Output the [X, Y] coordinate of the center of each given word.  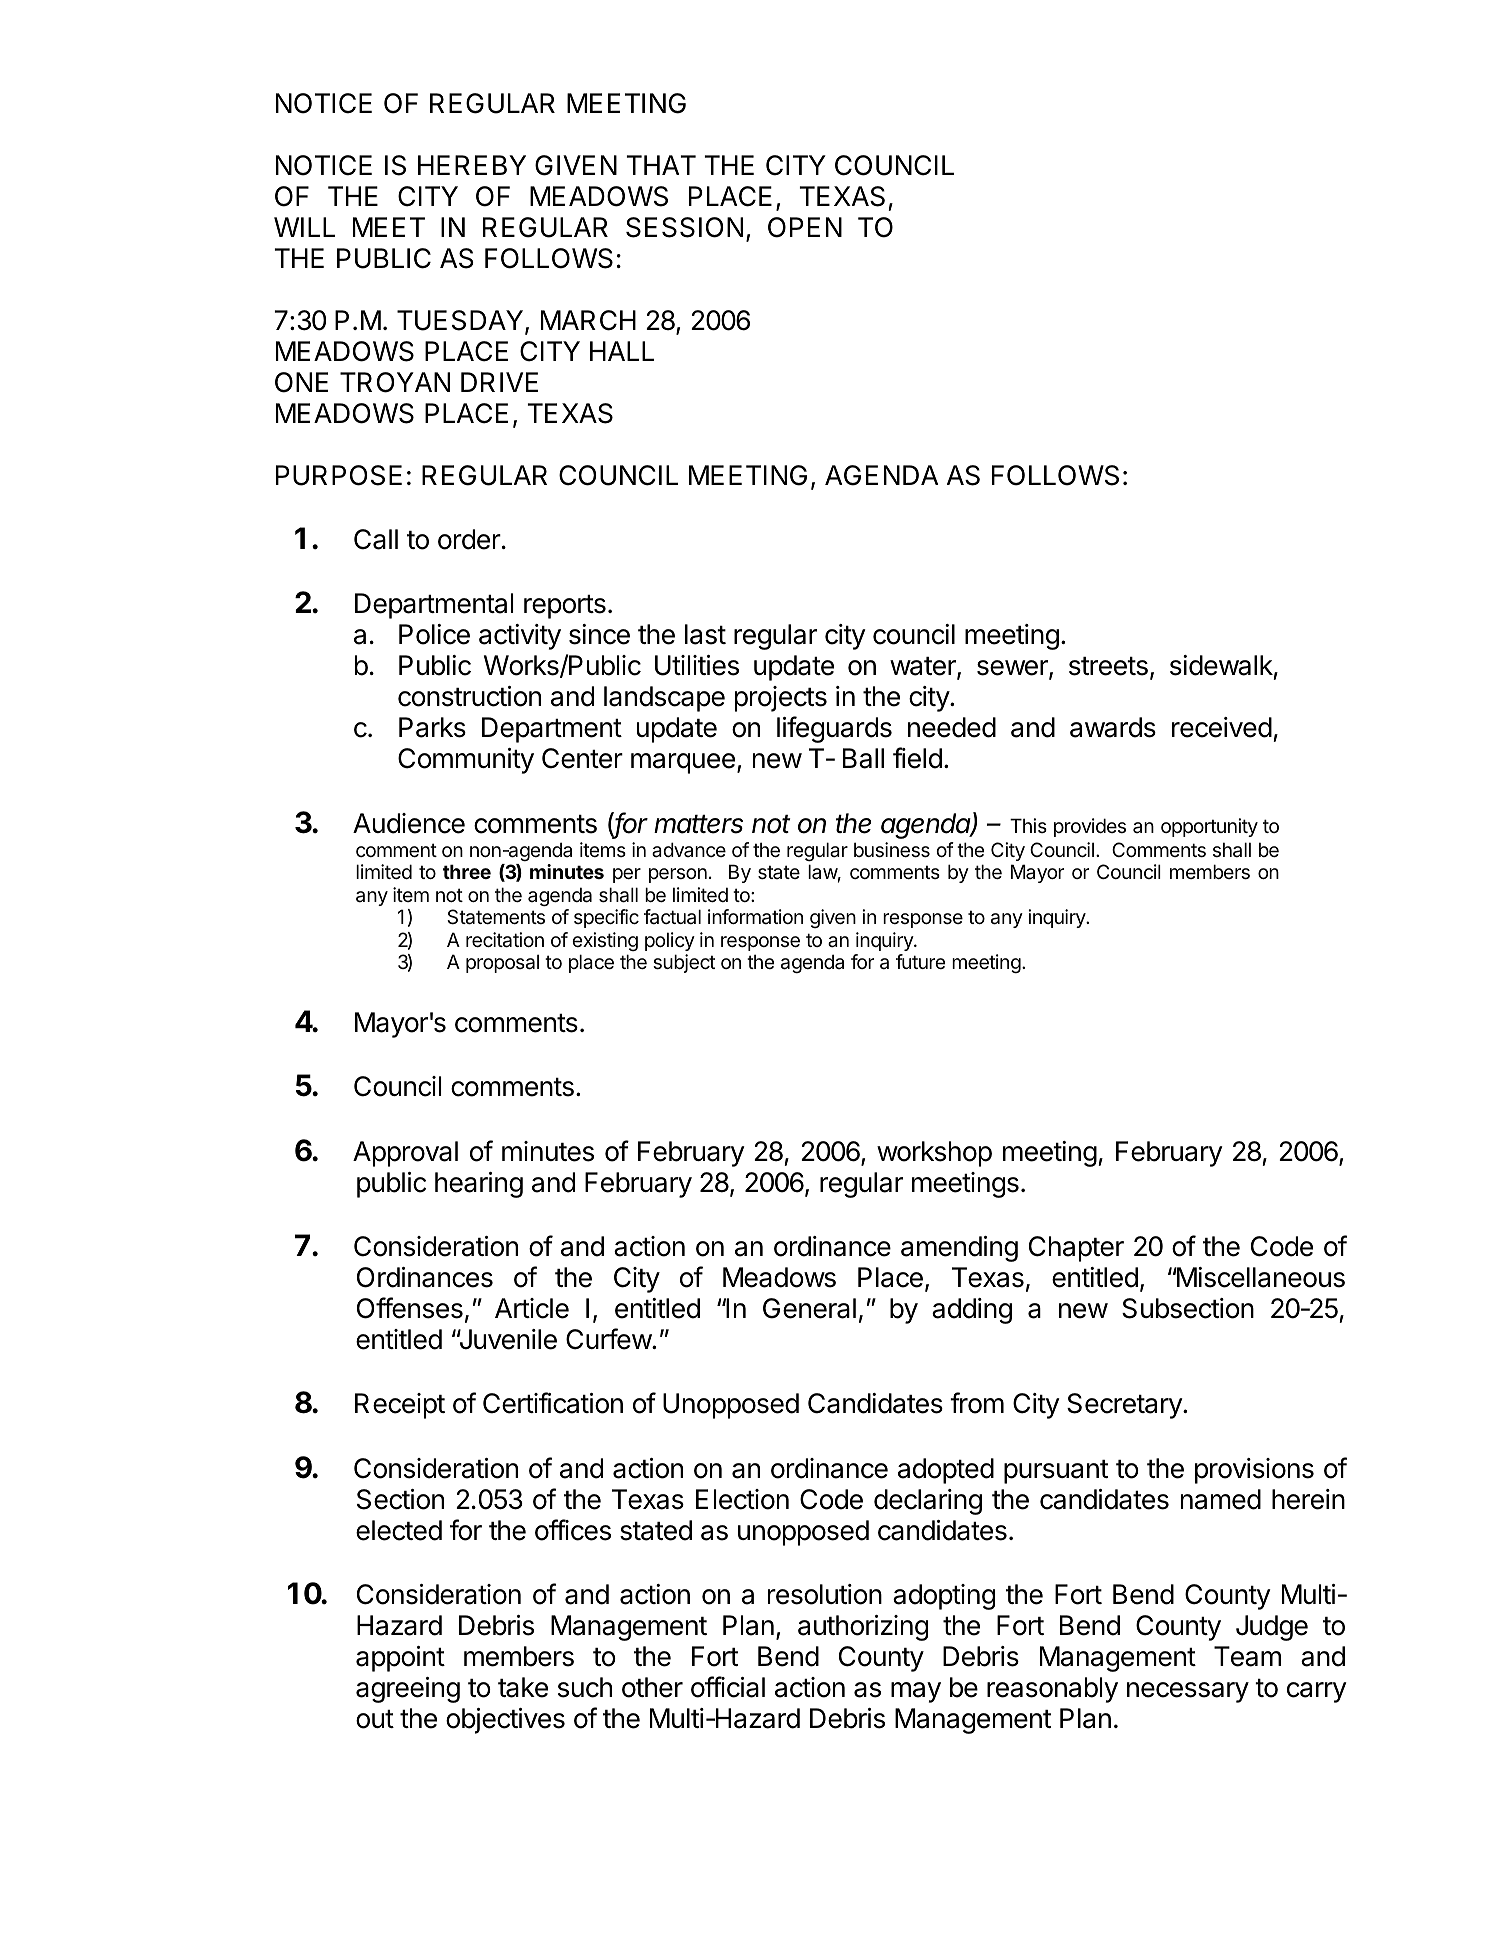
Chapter [1076, 1249]
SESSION [684, 227]
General [809, 1308]
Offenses [410, 1308]
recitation [505, 940]
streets [1108, 666]
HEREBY [472, 165]
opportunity [1209, 827]
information [755, 917]
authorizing [863, 1628]
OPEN [805, 227]
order [469, 539]
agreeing [408, 1690]
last [705, 634]
